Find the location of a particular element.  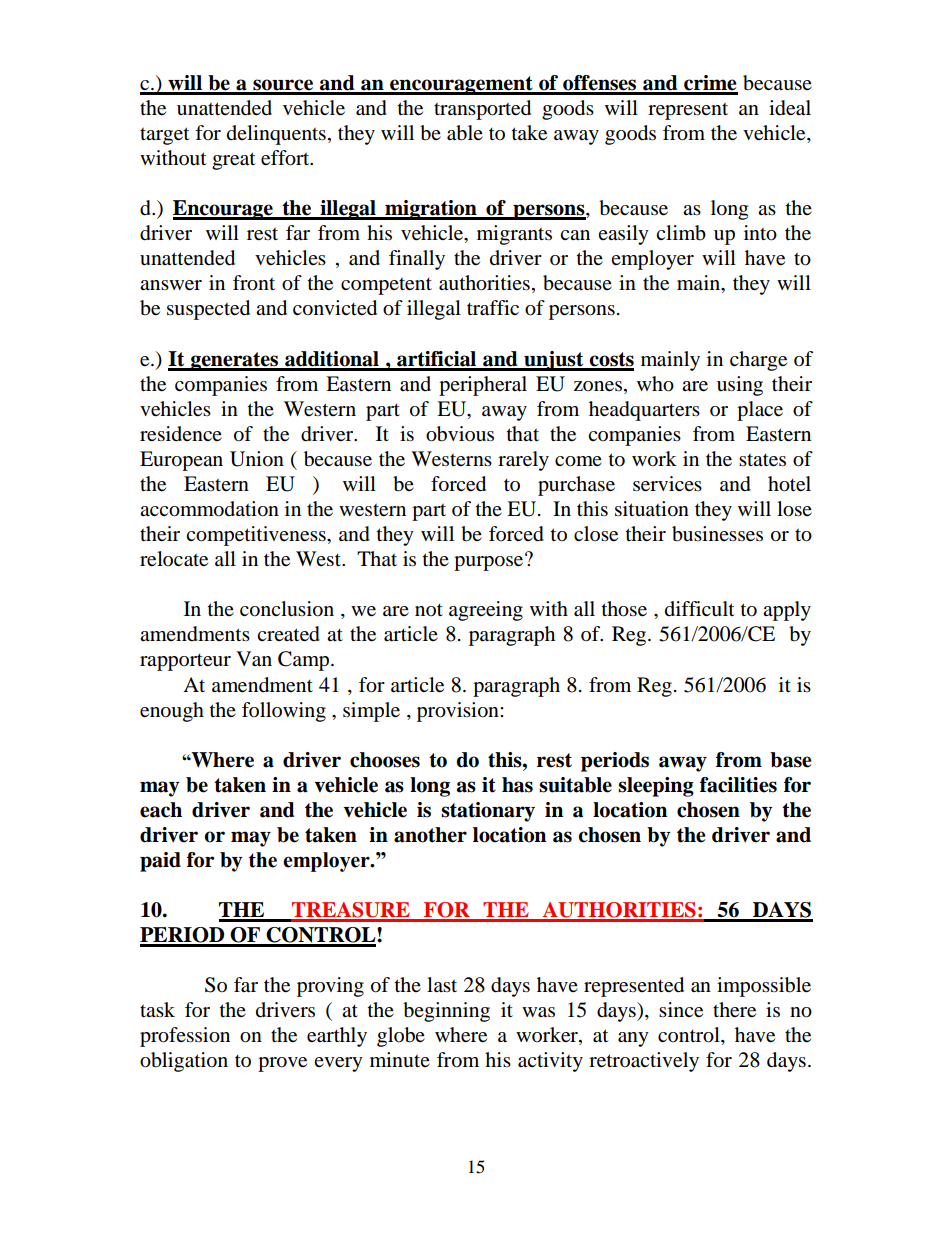

ideal is located at coordinates (790, 108).
